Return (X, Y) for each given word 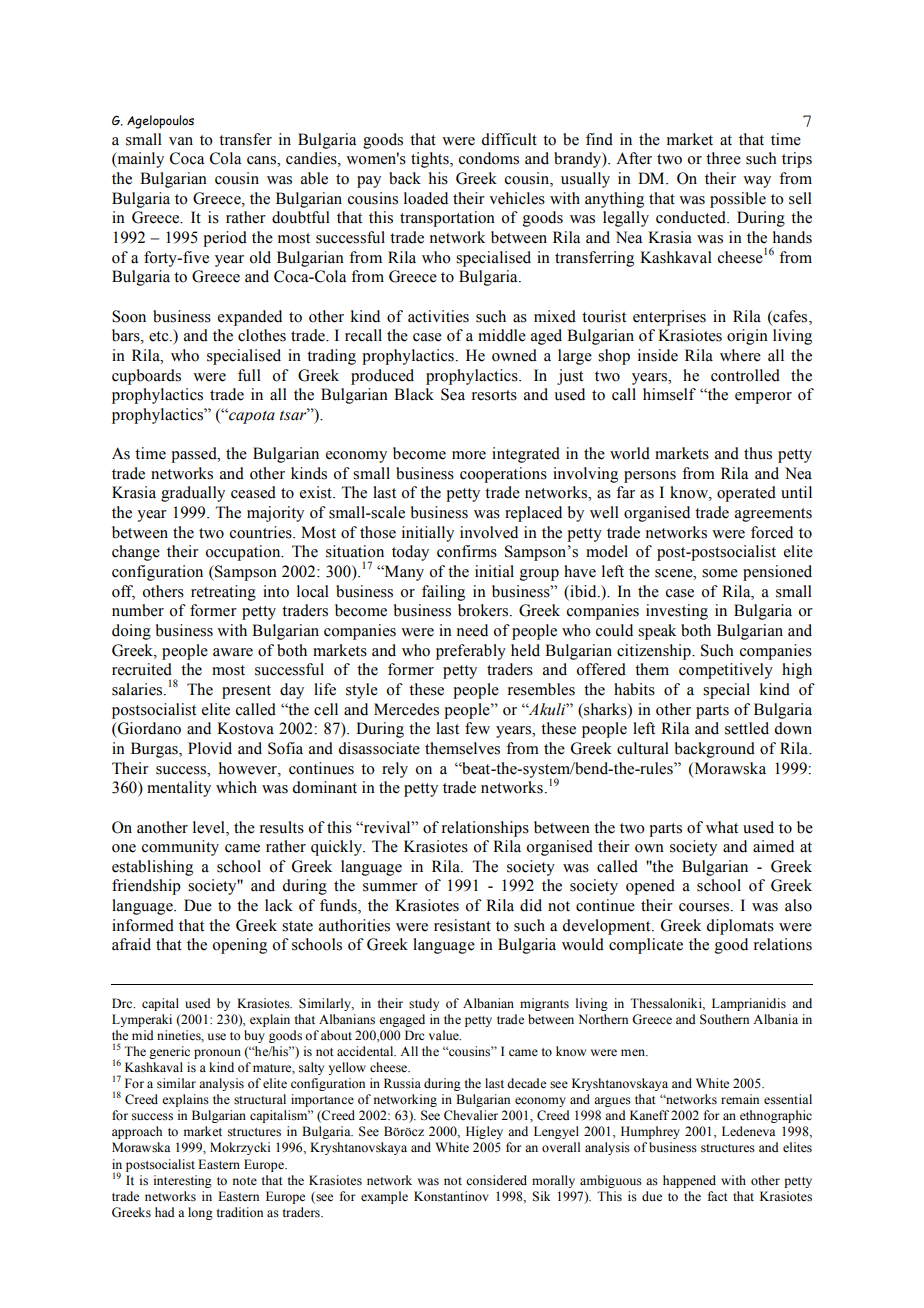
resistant (462, 925)
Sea (453, 394)
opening (239, 946)
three (723, 158)
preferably (471, 652)
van (181, 141)
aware (233, 652)
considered (496, 1180)
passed (195, 455)
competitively (726, 671)
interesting (182, 1181)
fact (718, 1196)
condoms (489, 158)
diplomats (740, 927)
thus (758, 453)
